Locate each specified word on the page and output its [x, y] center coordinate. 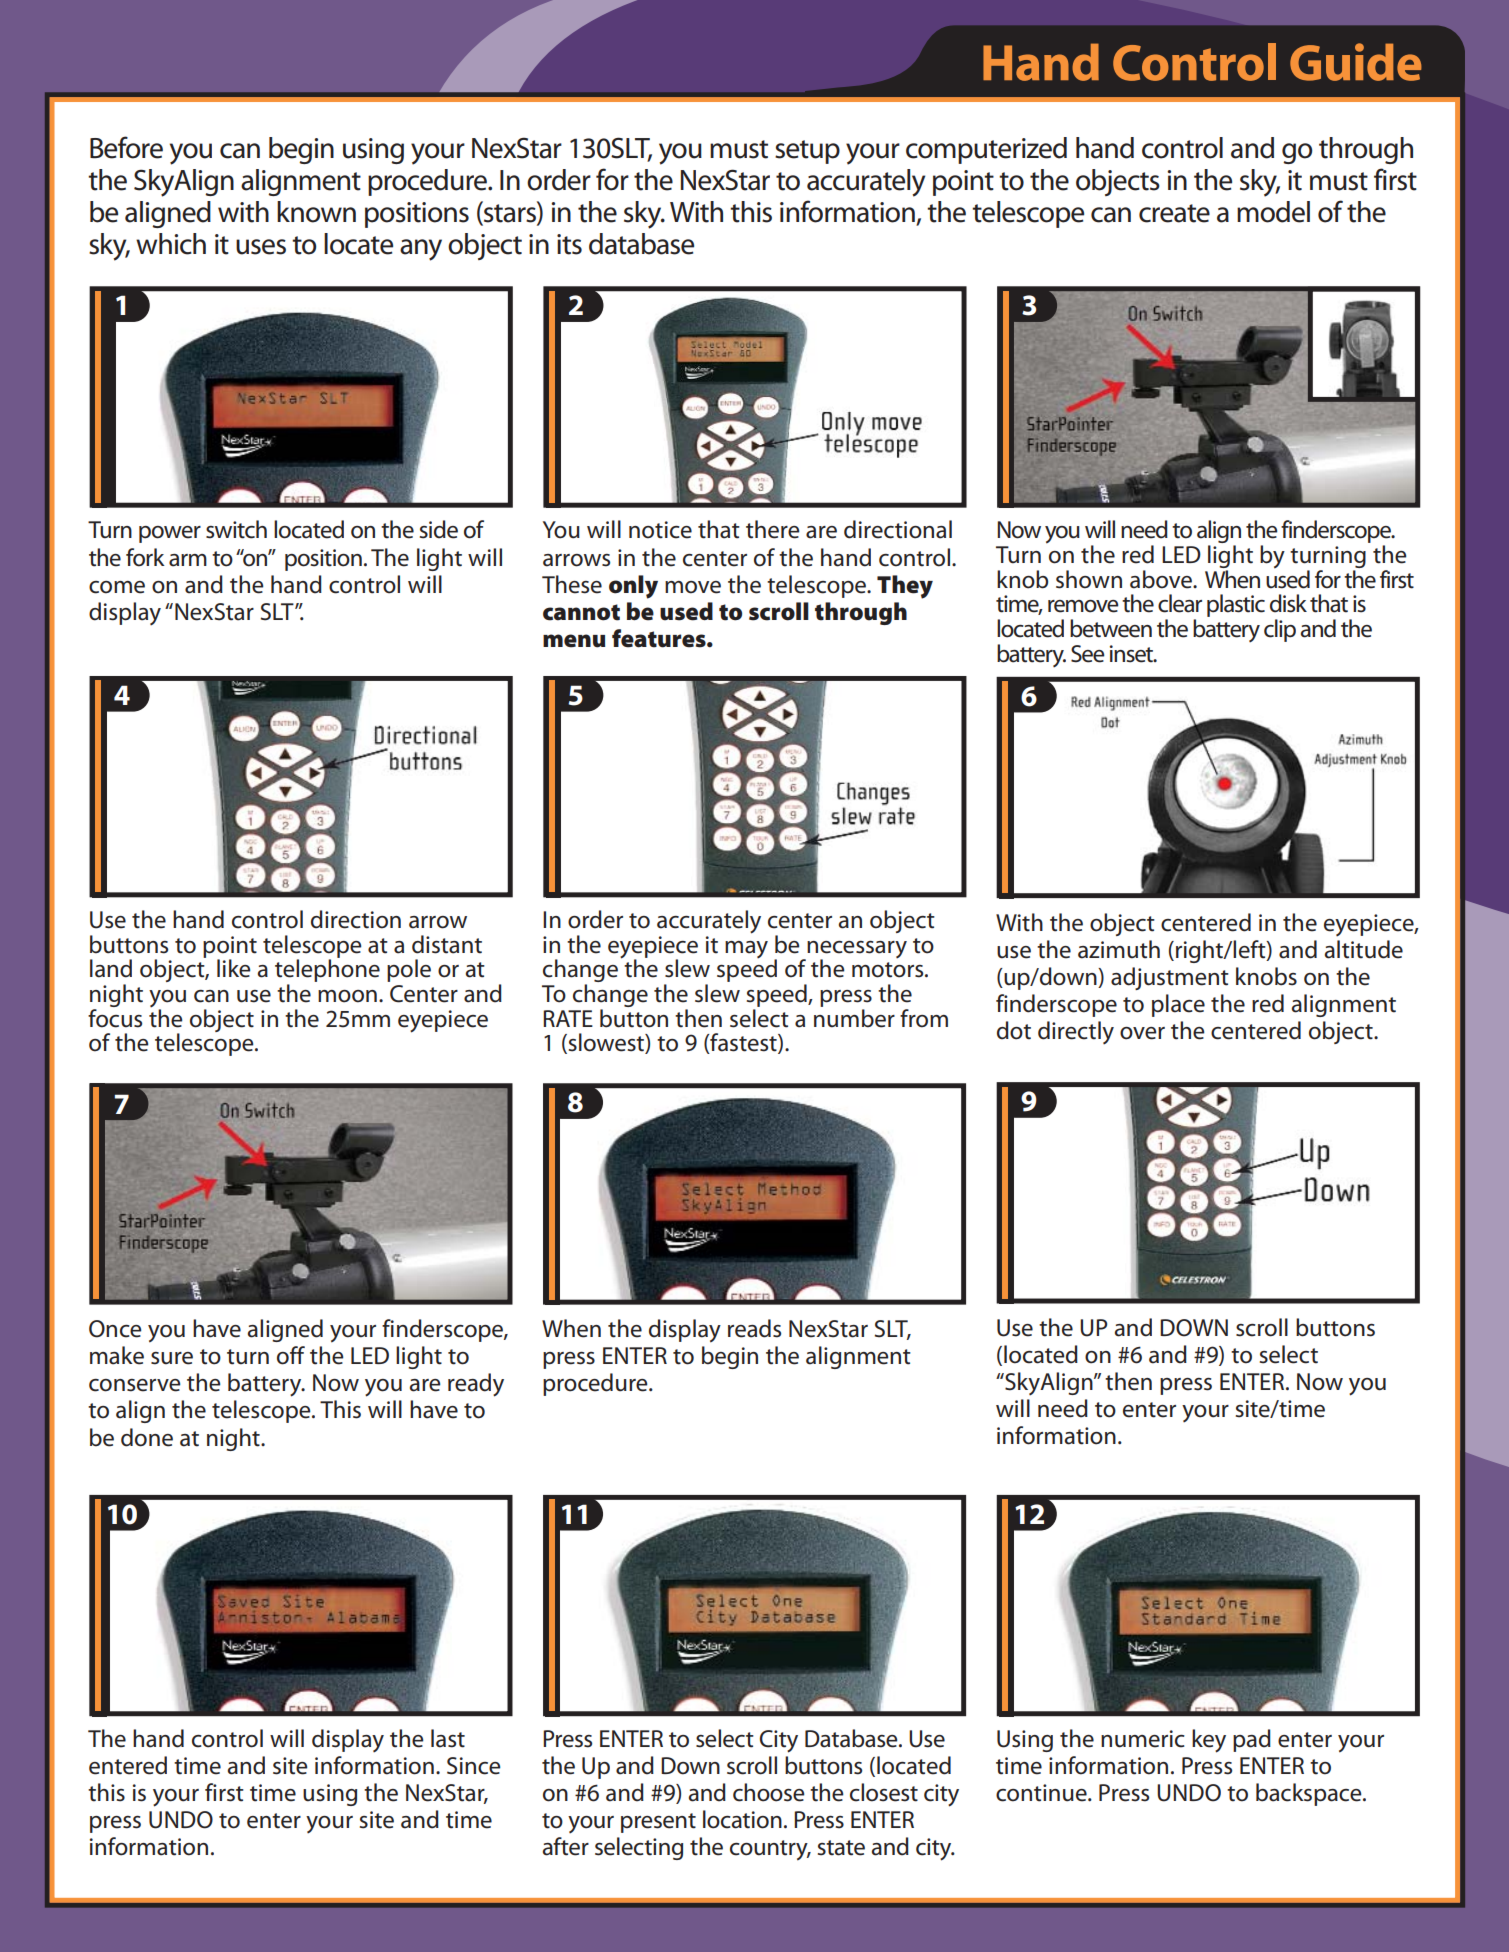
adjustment [1170, 978]
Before [126, 147]
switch [236, 529]
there [773, 529]
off [291, 1355]
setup [807, 152]
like [234, 968]
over [1142, 1033]
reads [754, 1328]
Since [474, 1766]
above [1162, 579]
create [1174, 213]
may [746, 949]
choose [769, 1792]
